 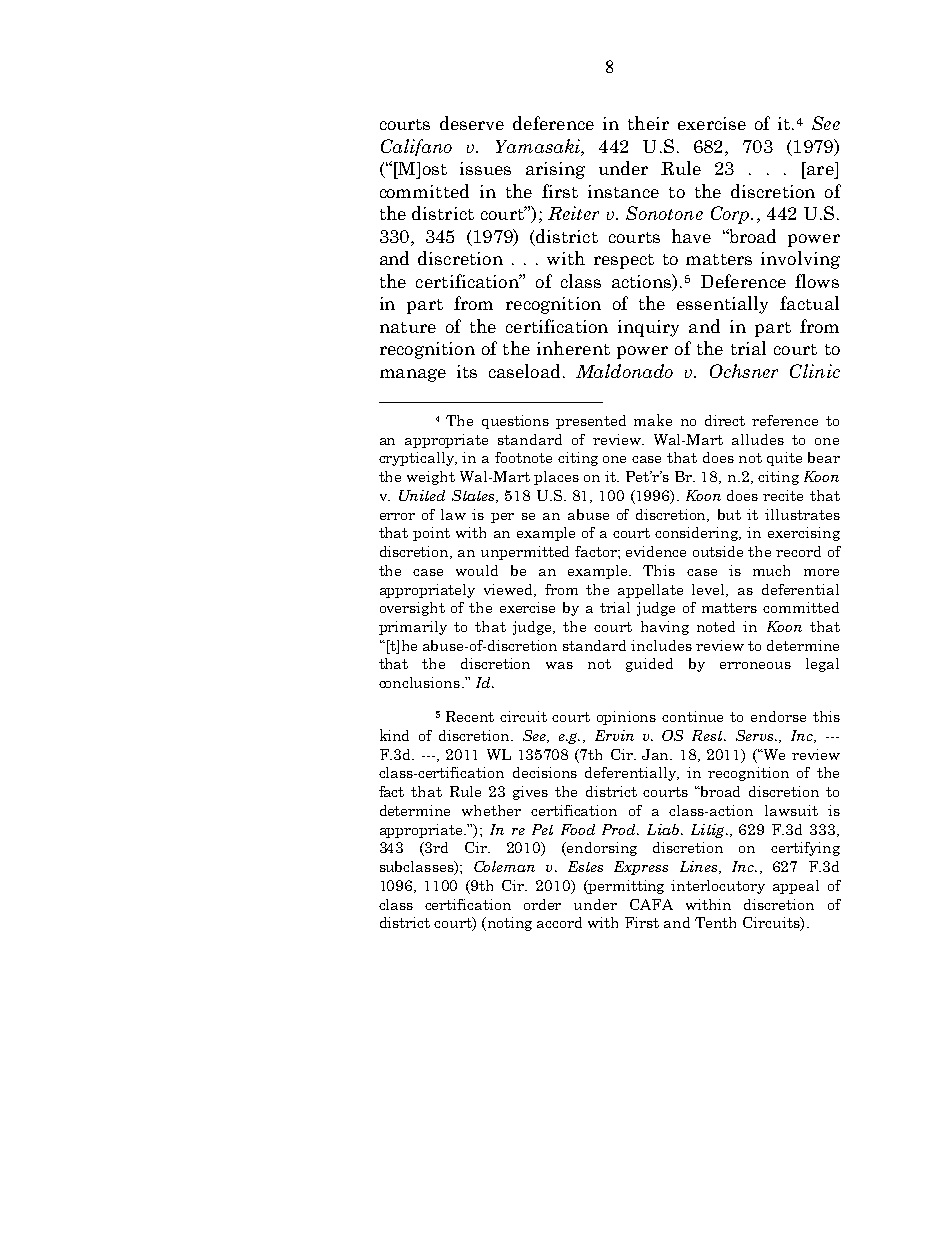 What do you see at coordinates (648, 123) in the page?
I see `their` at bounding box center [648, 123].
